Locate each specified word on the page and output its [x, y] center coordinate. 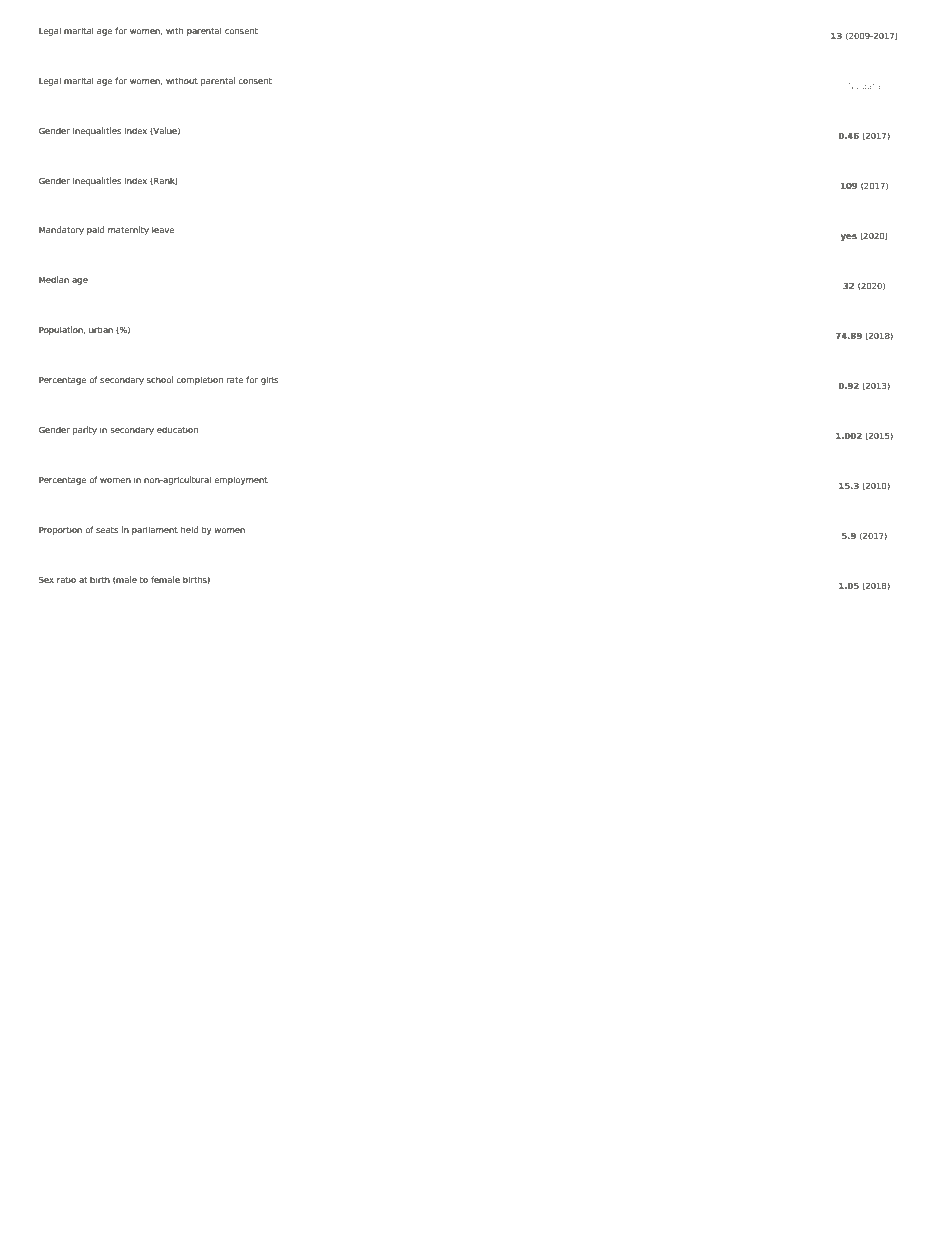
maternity [128, 230]
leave [163, 229]
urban [101, 329]
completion [199, 380]
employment [241, 480]
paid [95, 230]
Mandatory [61, 230]
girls [269, 380]
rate [235, 380]
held [189, 529]
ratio [66, 579]
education [177, 429]
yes [849, 237]
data [871, 86]
